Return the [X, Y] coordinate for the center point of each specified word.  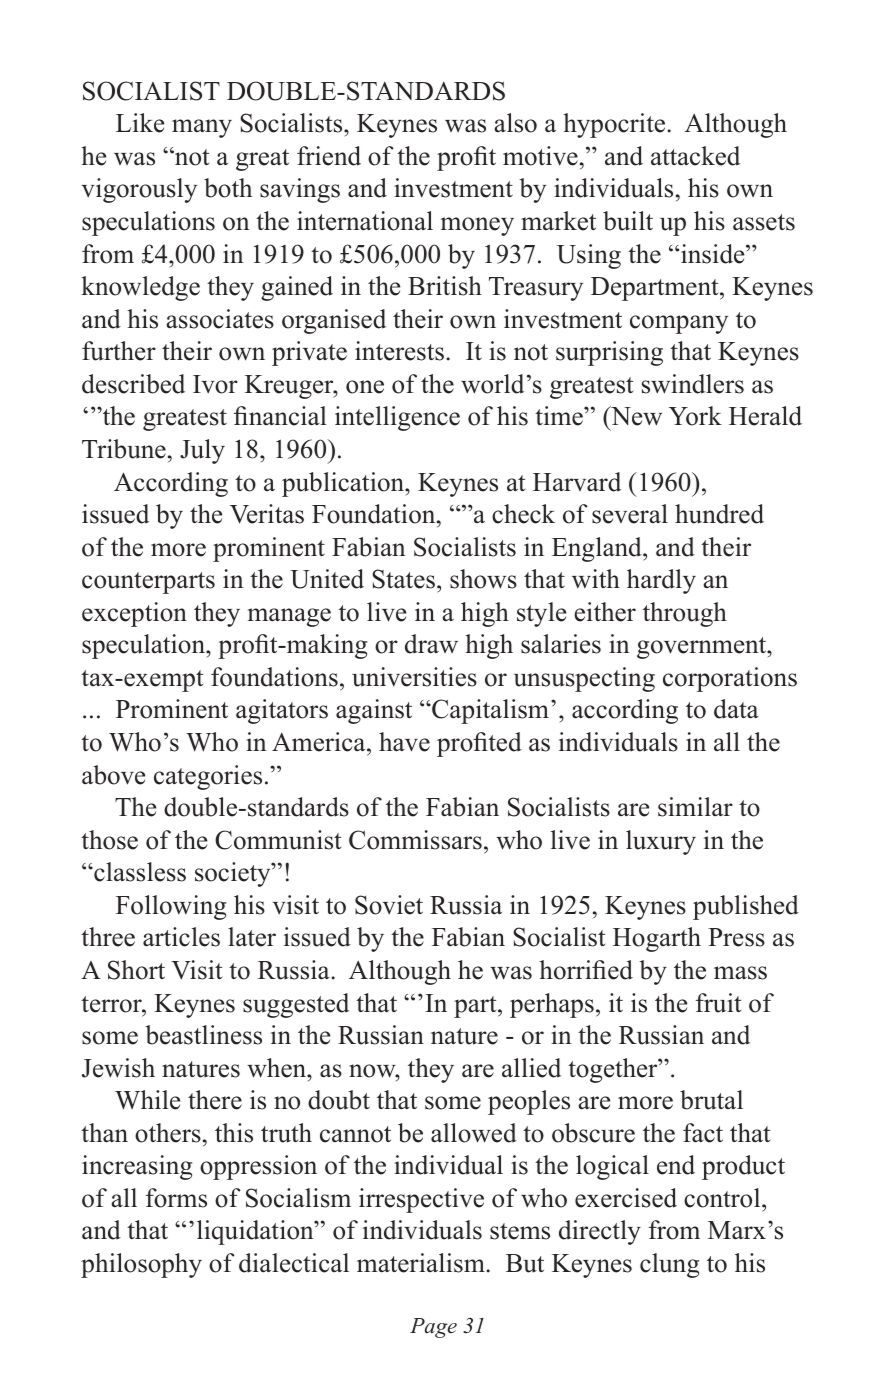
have [404, 742]
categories [208, 777]
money [477, 226]
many [202, 128]
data [736, 709]
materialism [422, 1263]
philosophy [141, 1265]
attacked [695, 156]
